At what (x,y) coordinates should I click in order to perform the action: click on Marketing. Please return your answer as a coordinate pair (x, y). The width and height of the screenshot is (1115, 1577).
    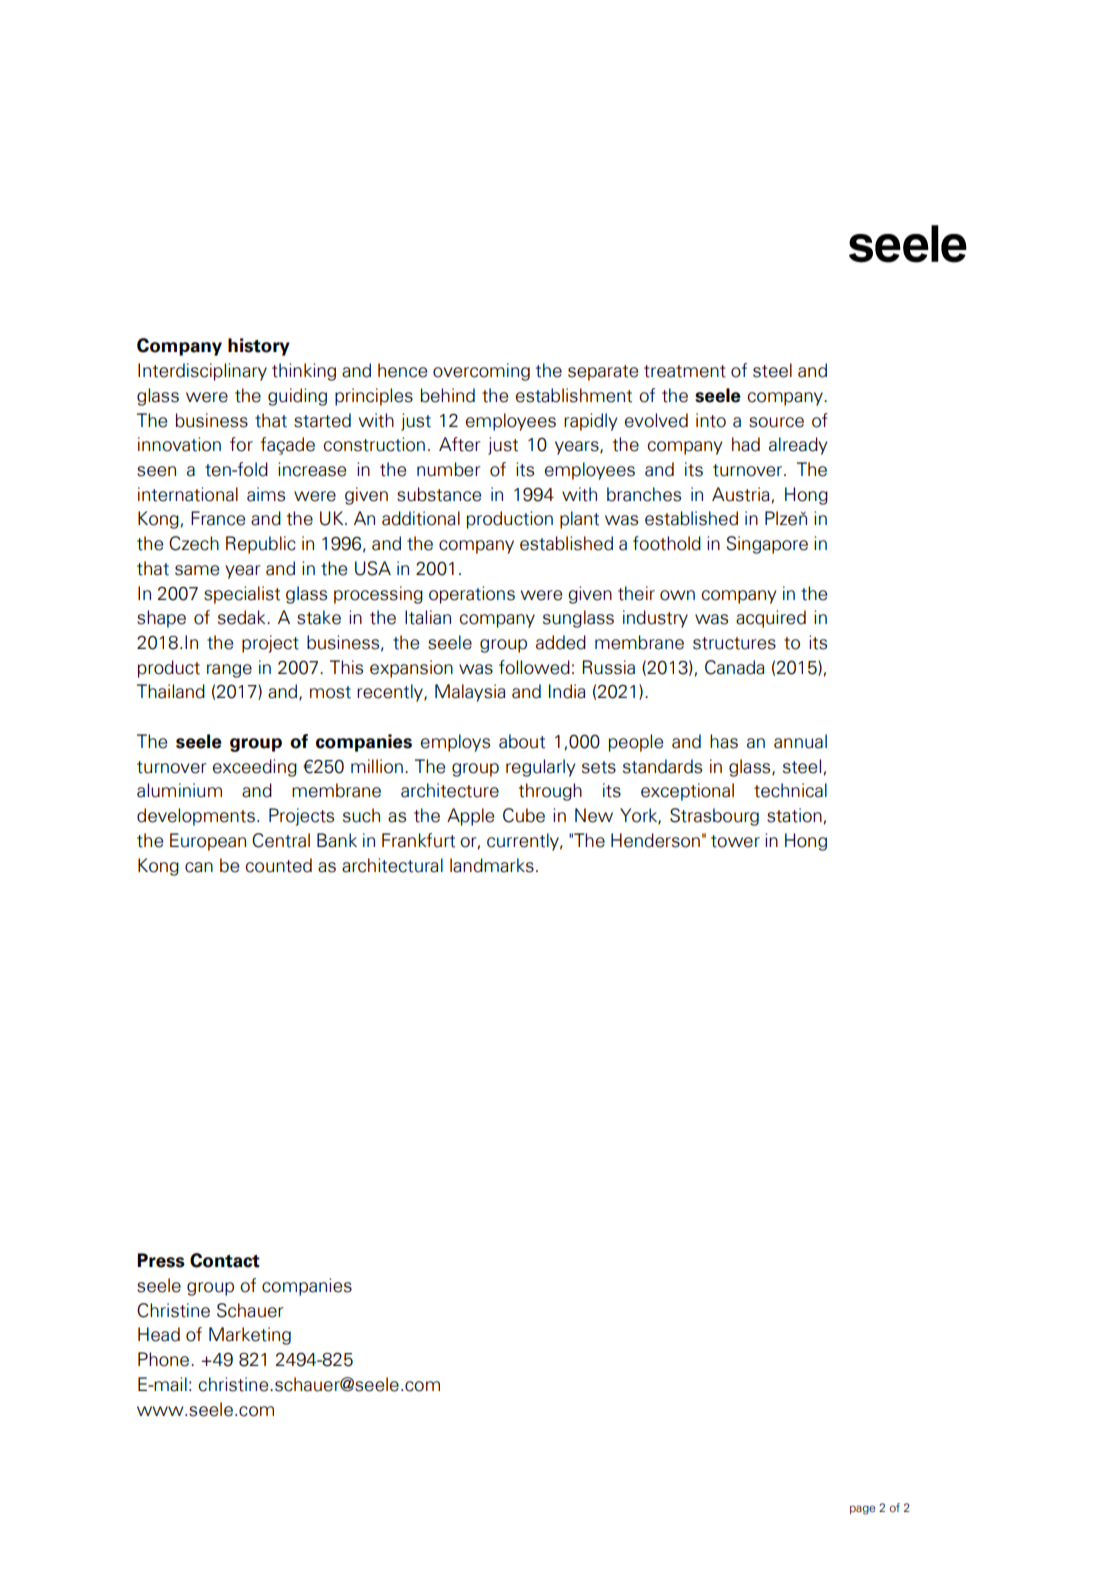
    Looking at the image, I should click on (250, 1336).
